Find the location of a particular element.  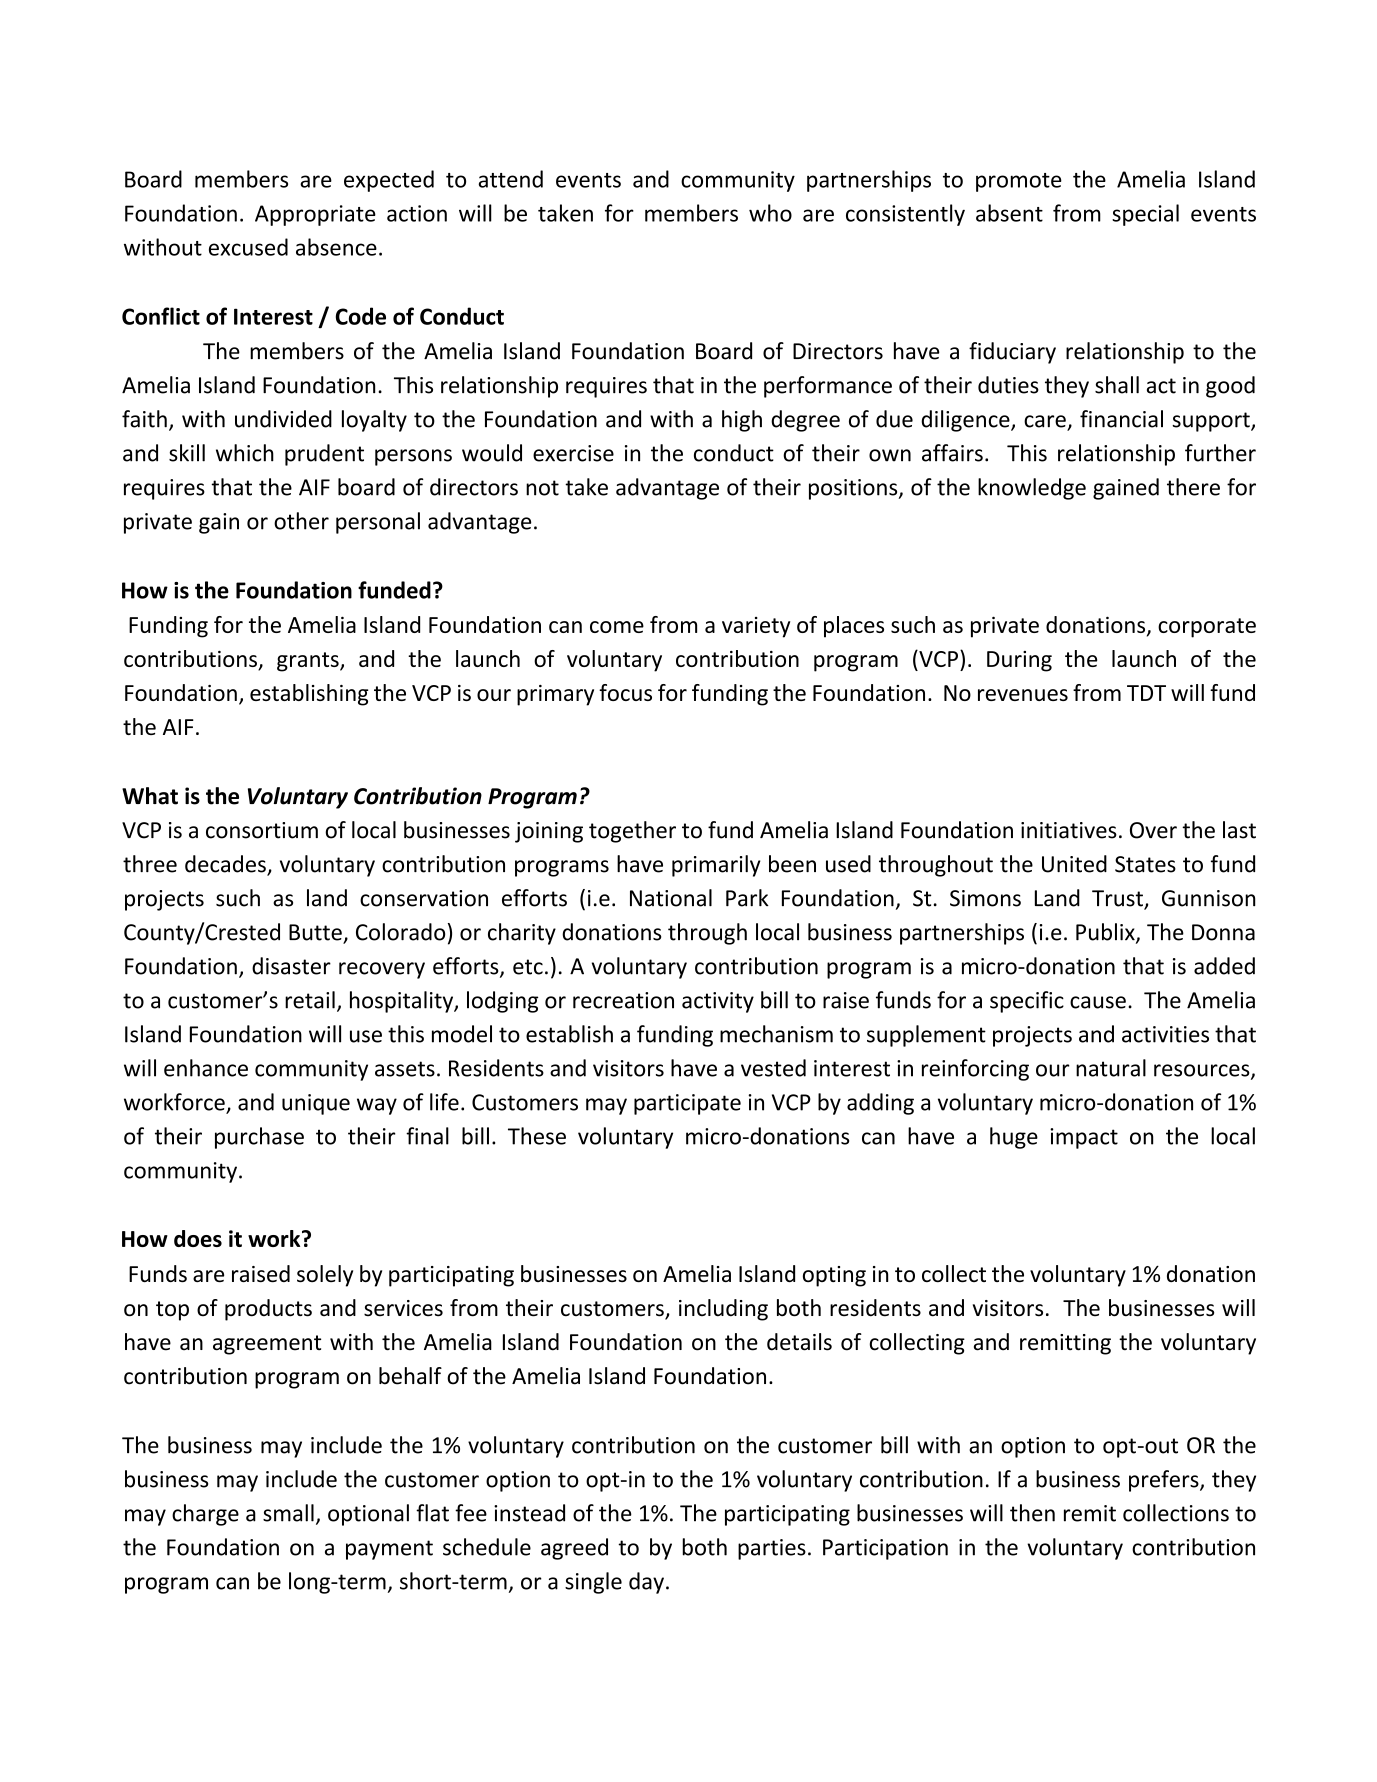

who is located at coordinates (770, 213).
